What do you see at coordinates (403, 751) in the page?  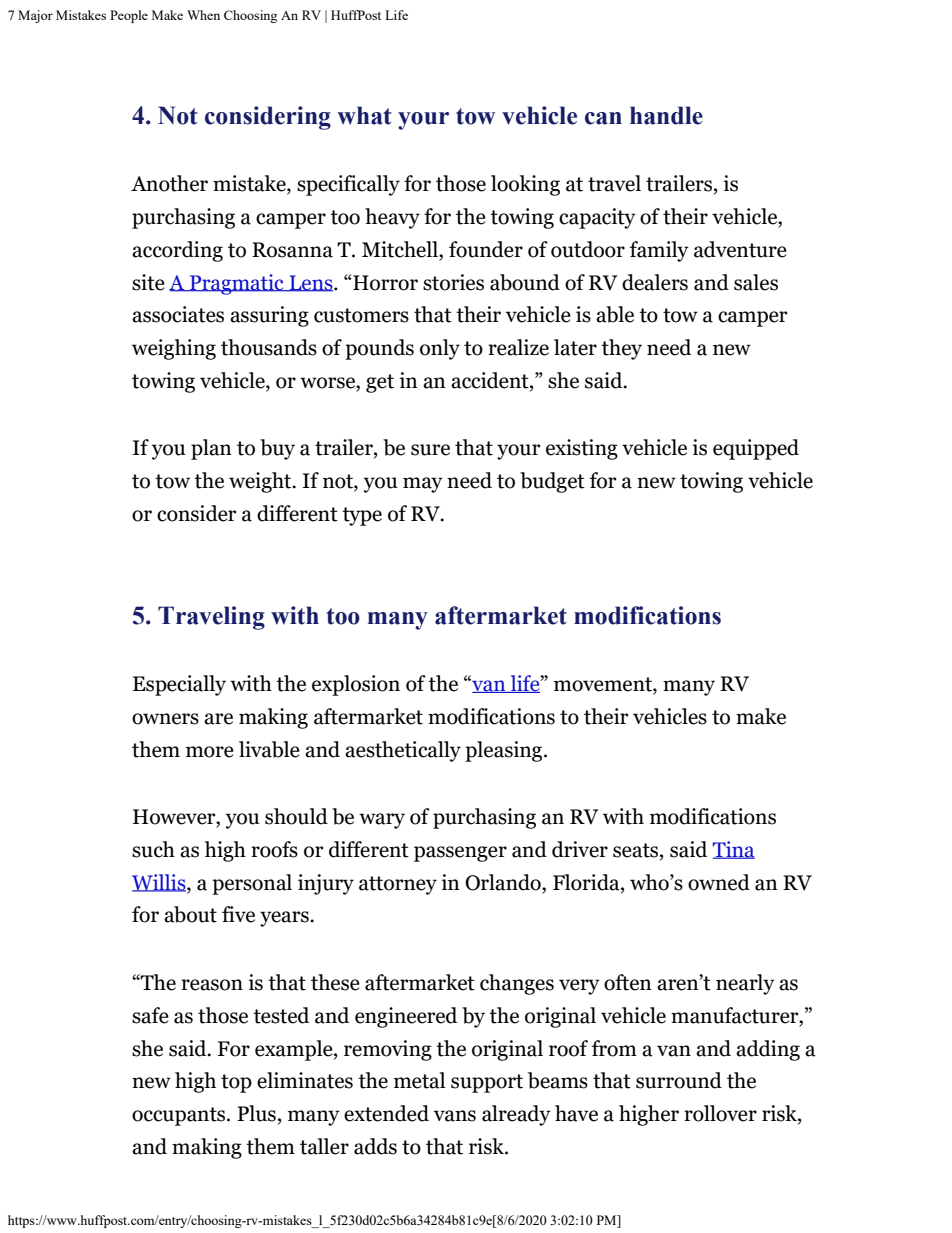 I see `aesthetically` at bounding box center [403, 751].
